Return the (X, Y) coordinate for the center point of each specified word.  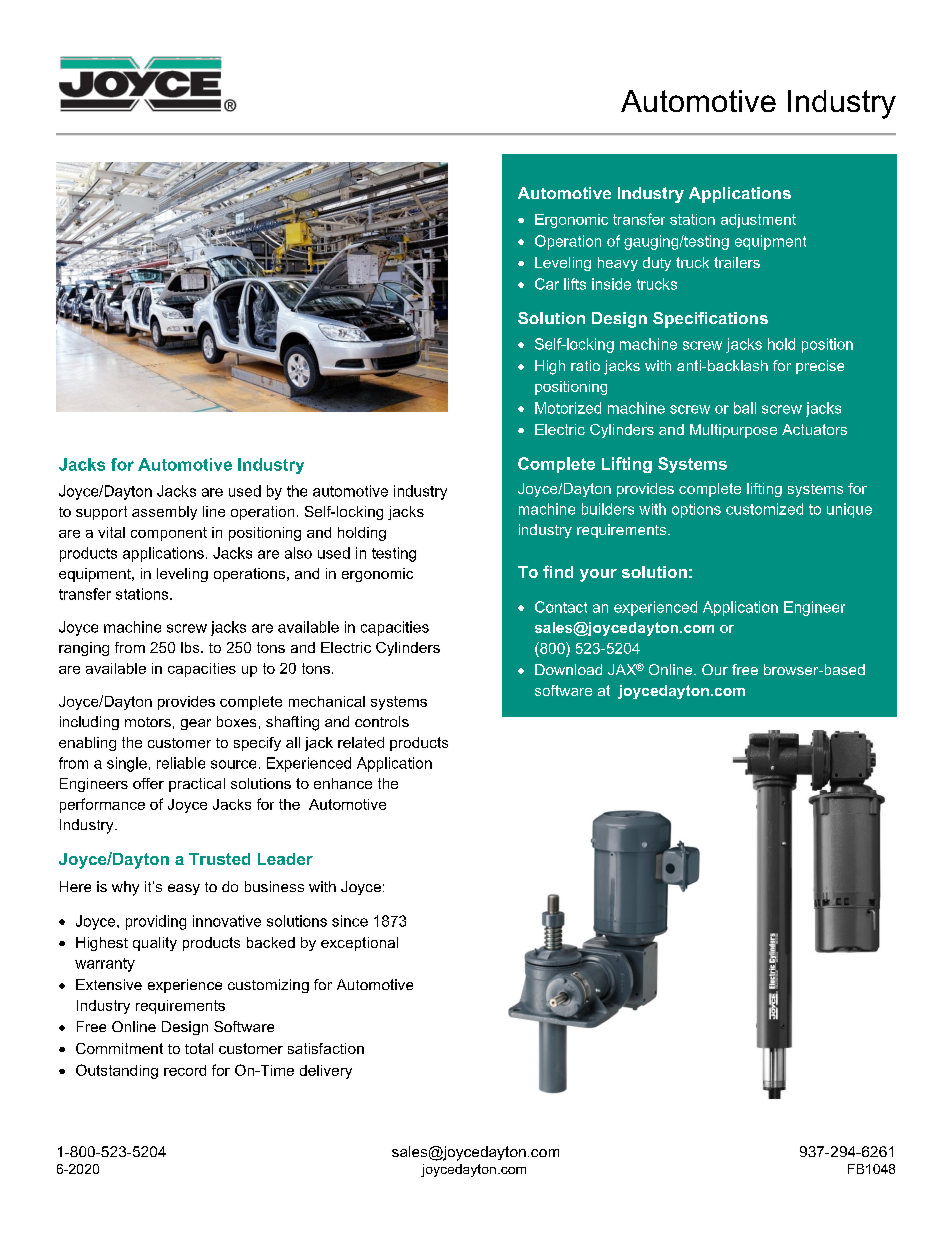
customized (764, 509)
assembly (164, 513)
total (199, 1048)
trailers (737, 262)
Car (547, 284)
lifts (575, 284)
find (558, 571)
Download (568, 669)
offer (148, 783)
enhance (343, 783)
